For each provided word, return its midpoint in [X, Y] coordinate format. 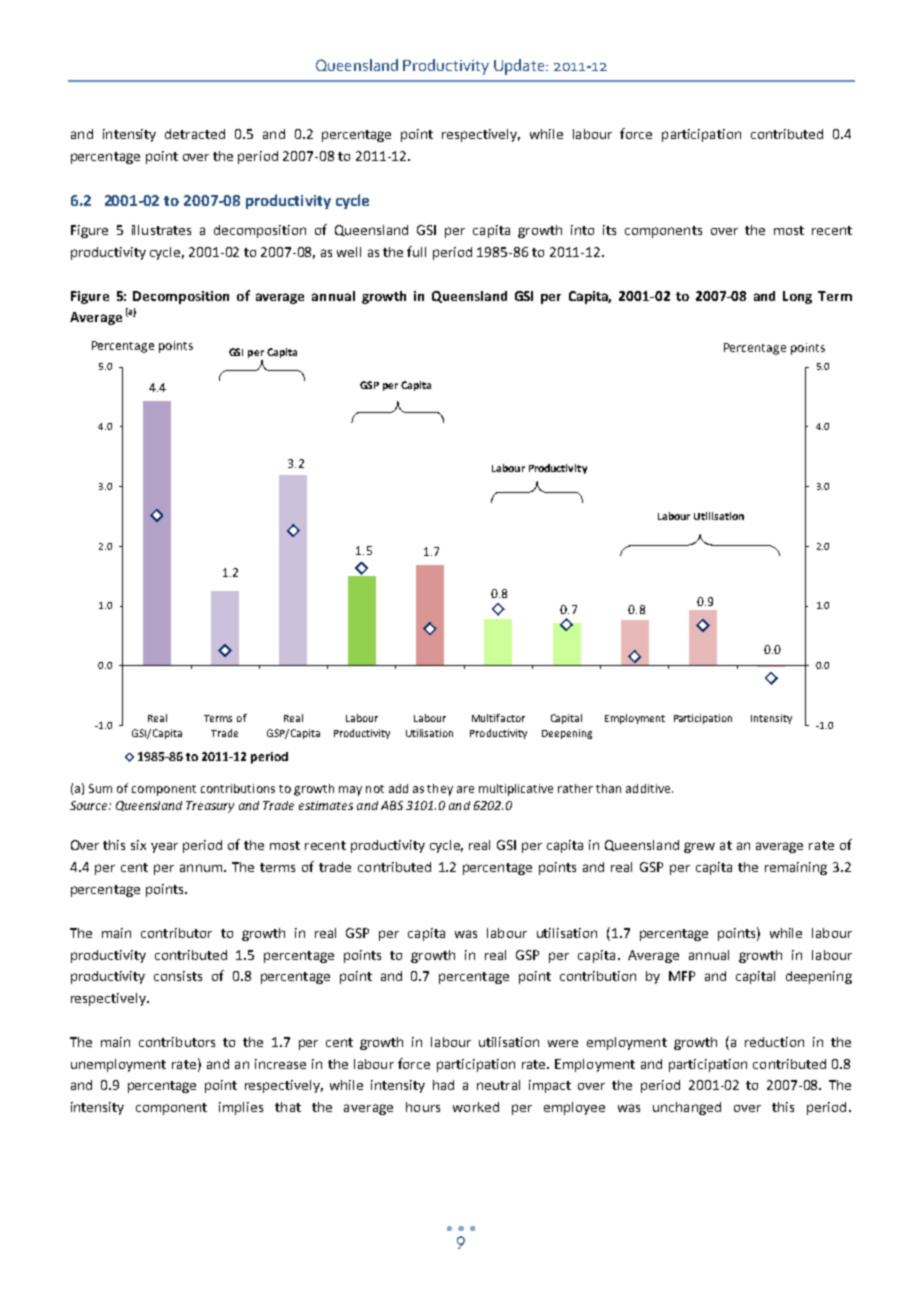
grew [699, 847]
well [349, 252]
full [416, 251]
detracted [195, 134]
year [164, 847]
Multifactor [498, 718]
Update [520, 67]
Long [797, 297]
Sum [100, 788]
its [609, 230]
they [440, 790]
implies [241, 1108]
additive [649, 788]
